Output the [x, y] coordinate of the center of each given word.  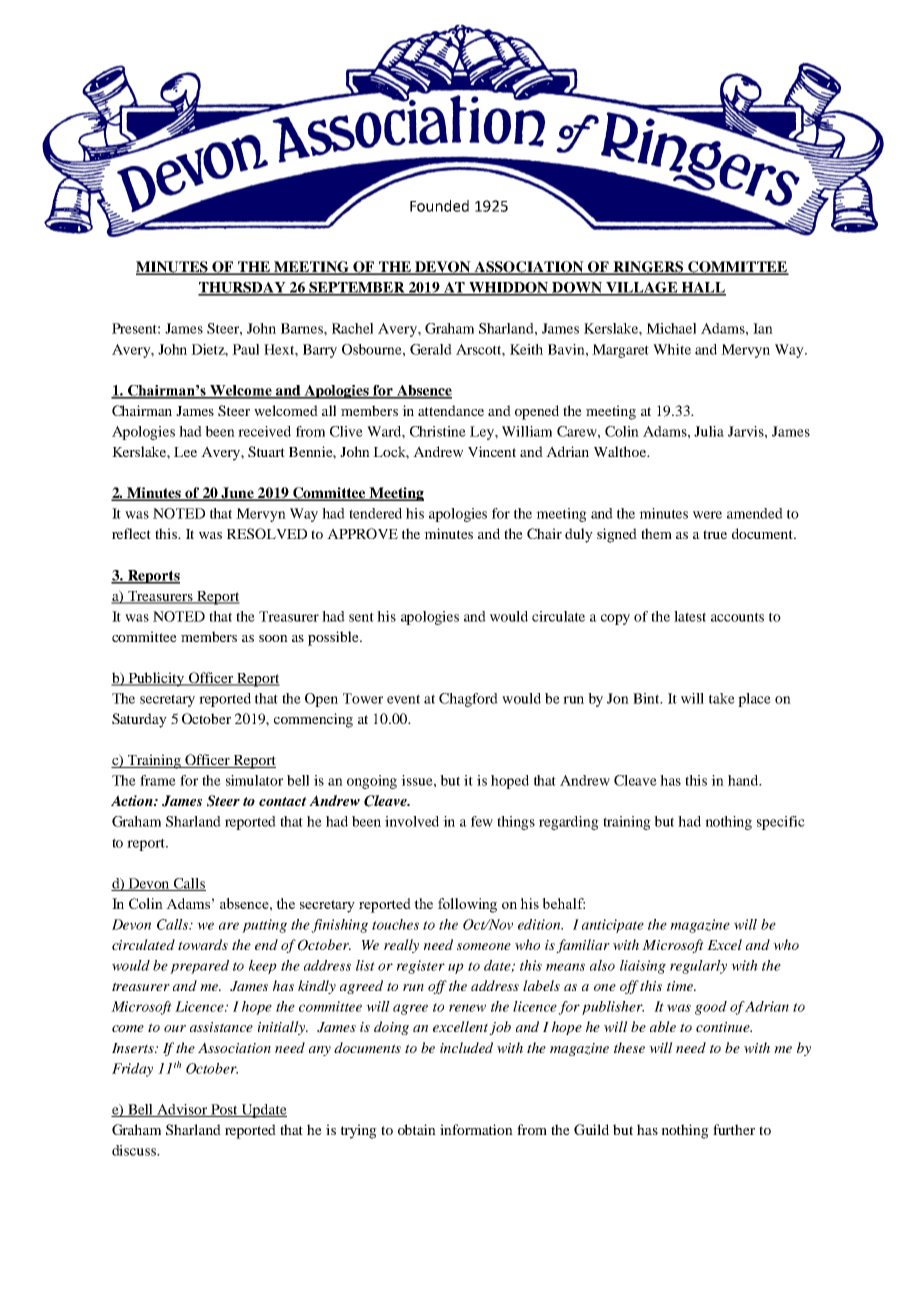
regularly [698, 967]
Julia [709, 431]
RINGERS [648, 268]
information [476, 1129]
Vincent [492, 451]
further [734, 1129]
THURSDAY [243, 288]
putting [264, 926]
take [722, 698]
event [403, 699]
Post [224, 1110]
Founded [439, 206]
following [467, 905]
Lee [185, 452]
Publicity [156, 679]
